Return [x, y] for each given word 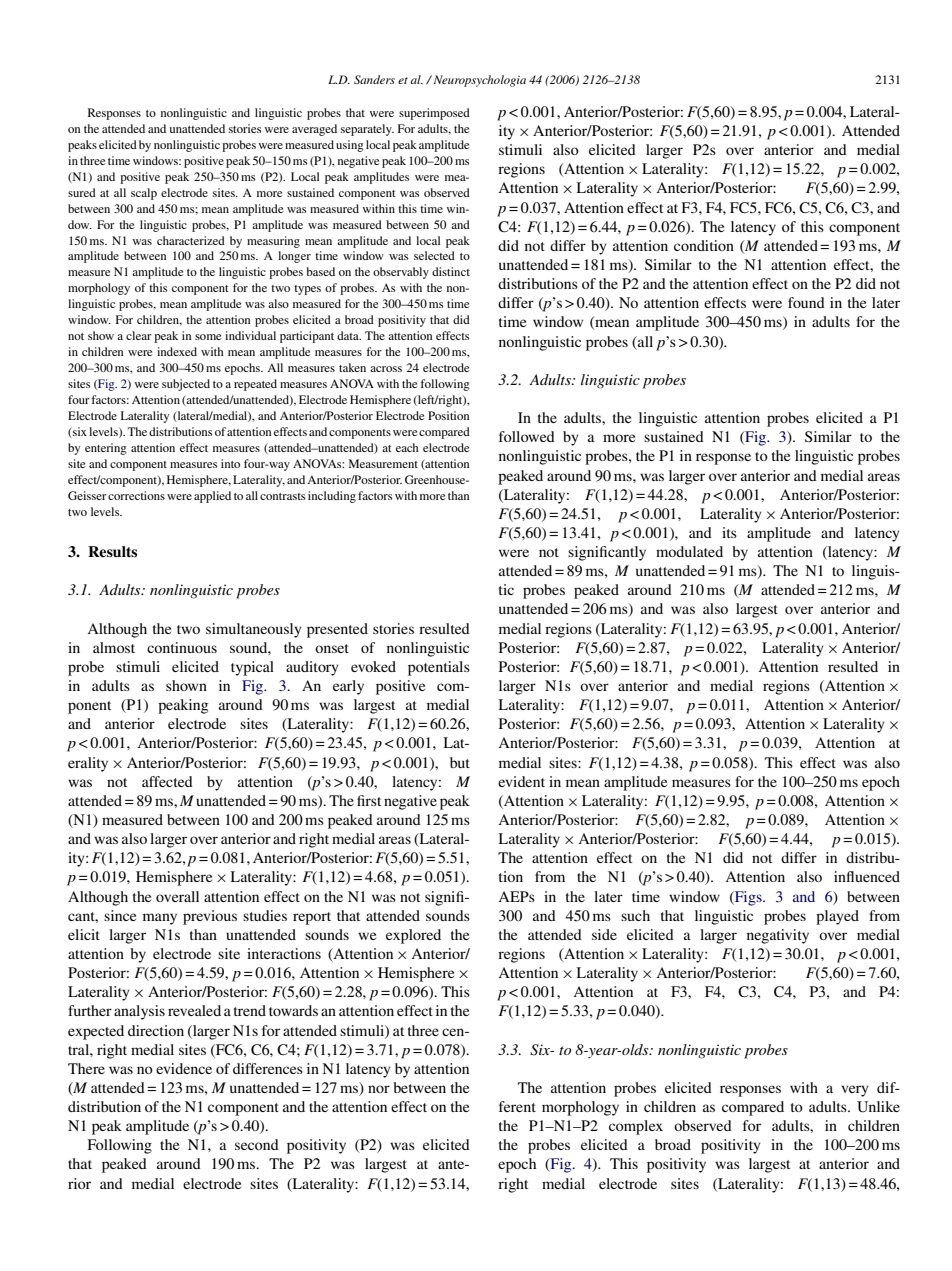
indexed [177, 351]
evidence [184, 1068]
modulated [689, 551]
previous [210, 917]
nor [379, 1089]
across [386, 369]
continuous [182, 647]
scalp [144, 194]
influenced [867, 876]
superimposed [434, 114]
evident [521, 781]
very [855, 1091]
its [729, 532]
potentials [439, 668]
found [806, 302]
